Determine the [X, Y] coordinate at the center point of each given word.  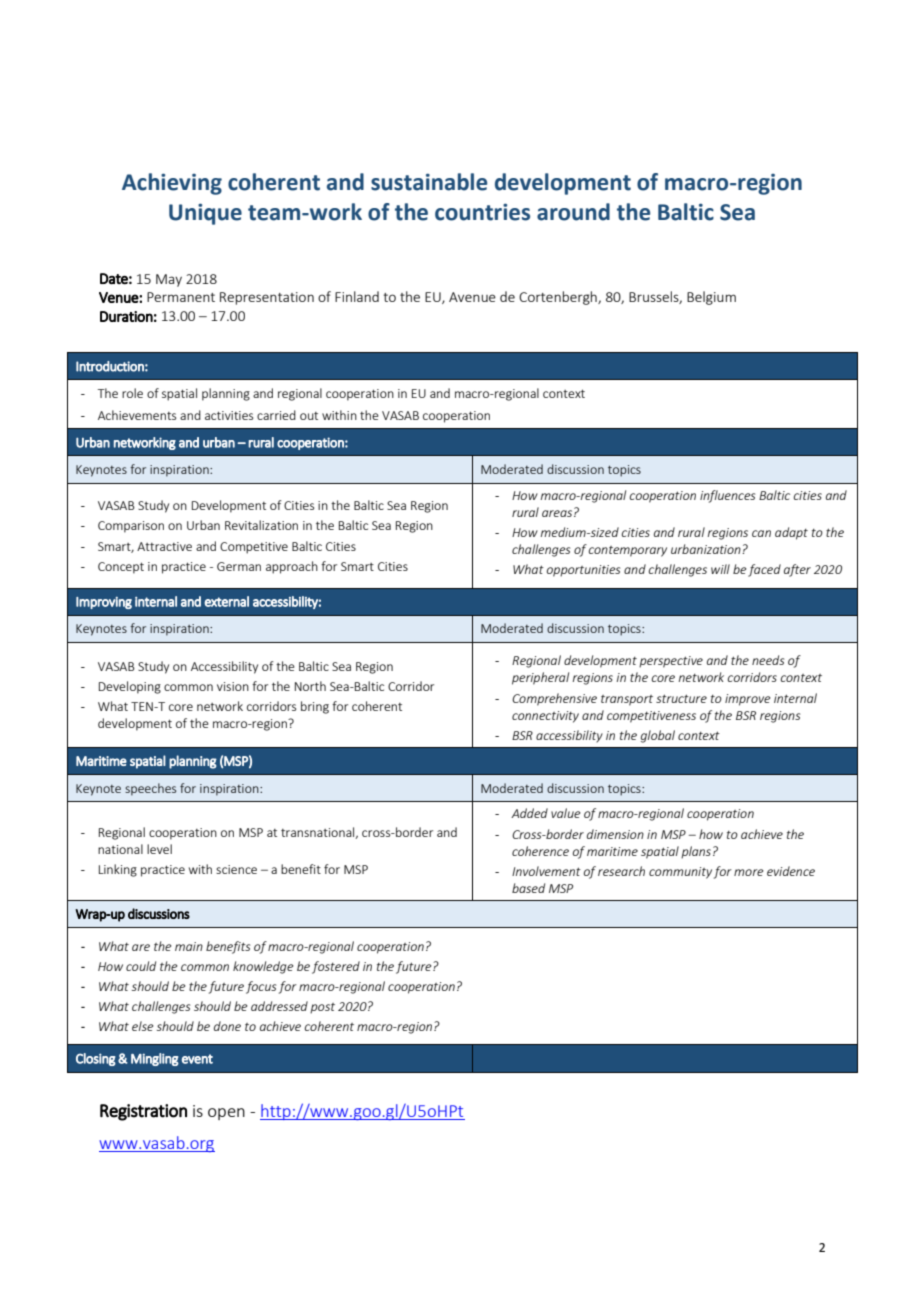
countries [482, 212]
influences [727, 496]
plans [696, 852]
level [159, 849]
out [309, 416]
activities [229, 415]
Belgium [711, 298]
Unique [205, 214]
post [322, 1008]
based [528, 888]
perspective [671, 662]
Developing [130, 687]
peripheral [540, 678]
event [197, 1059]
